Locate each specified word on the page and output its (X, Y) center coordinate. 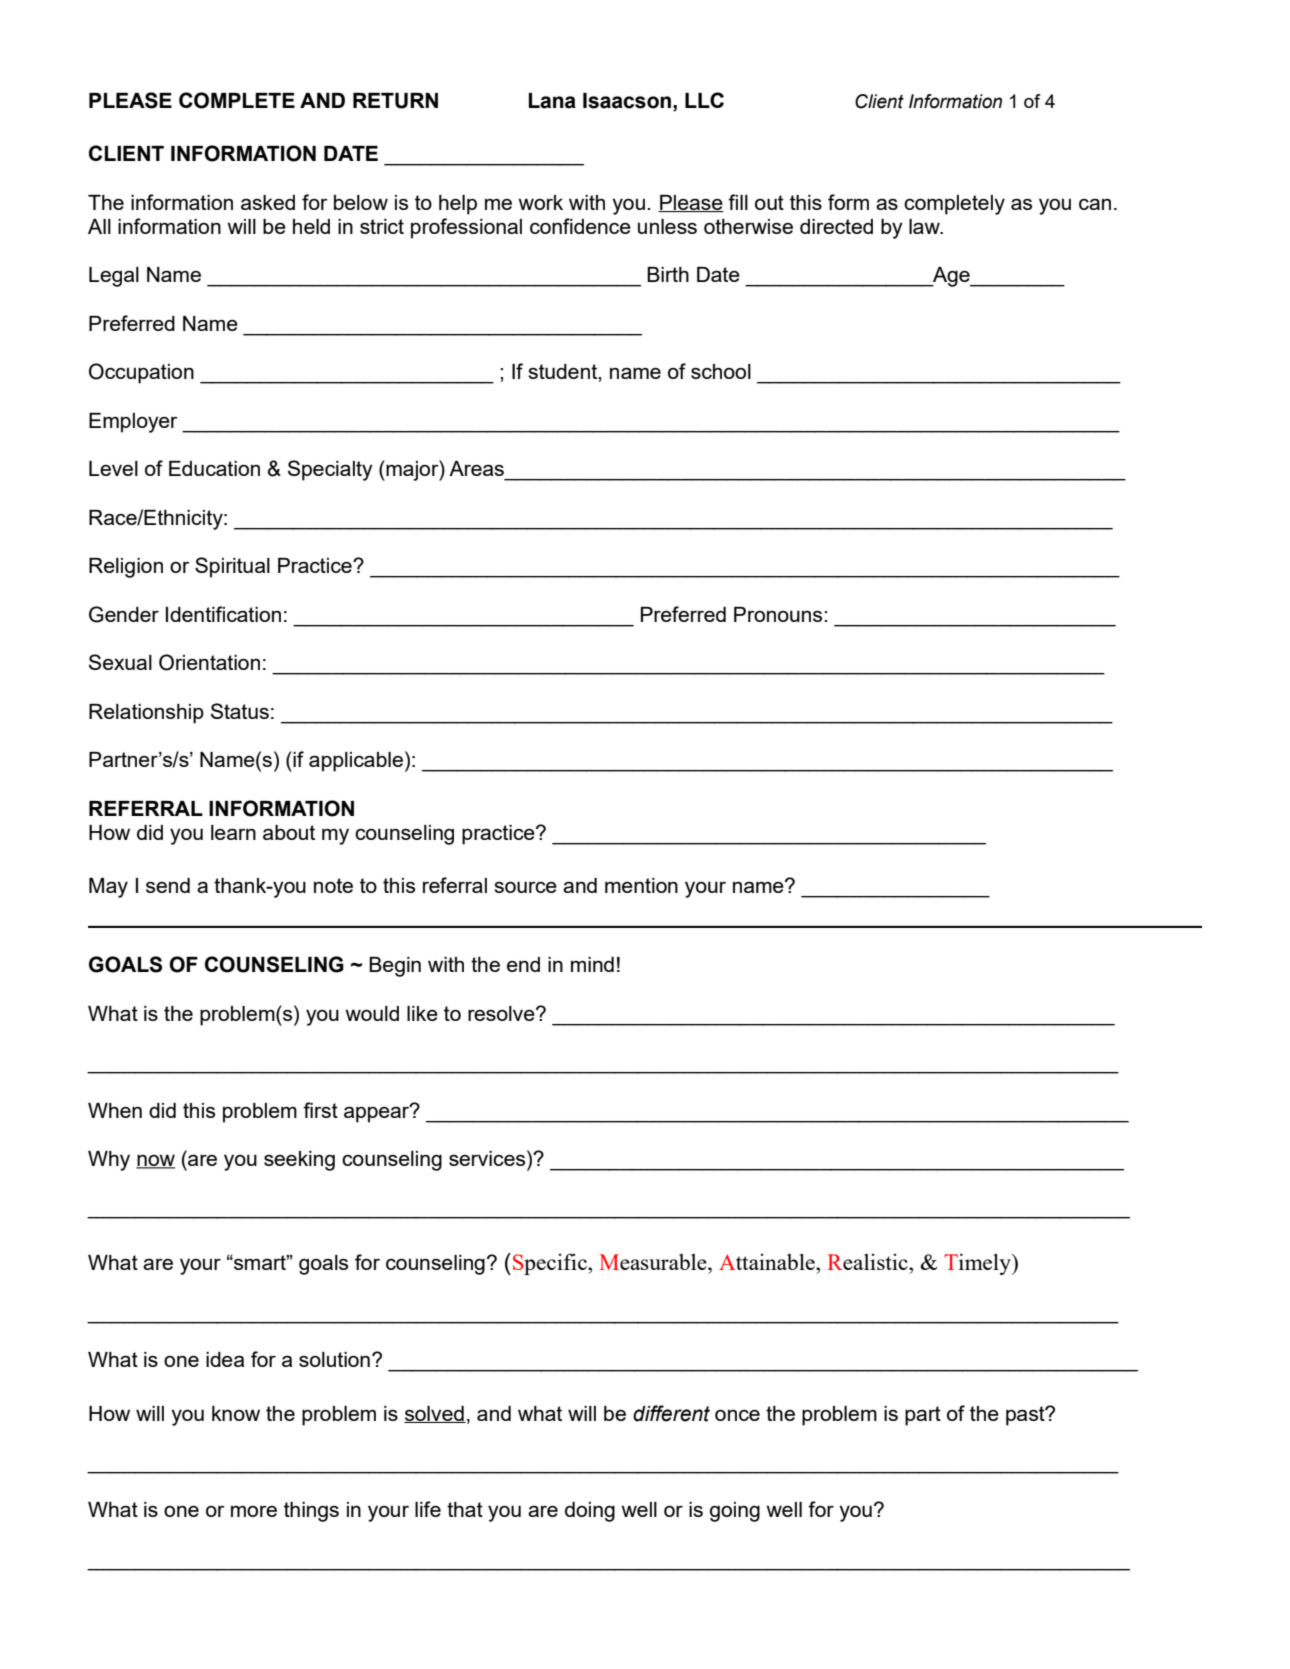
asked (268, 202)
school (721, 371)
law (925, 226)
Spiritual (232, 567)
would (372, 1013)
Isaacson (627, 101)
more (254, 1511)
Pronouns (779, 614)
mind (592, 964)
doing (590, 1512)
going (735, 1512)
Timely (978, 1264)
